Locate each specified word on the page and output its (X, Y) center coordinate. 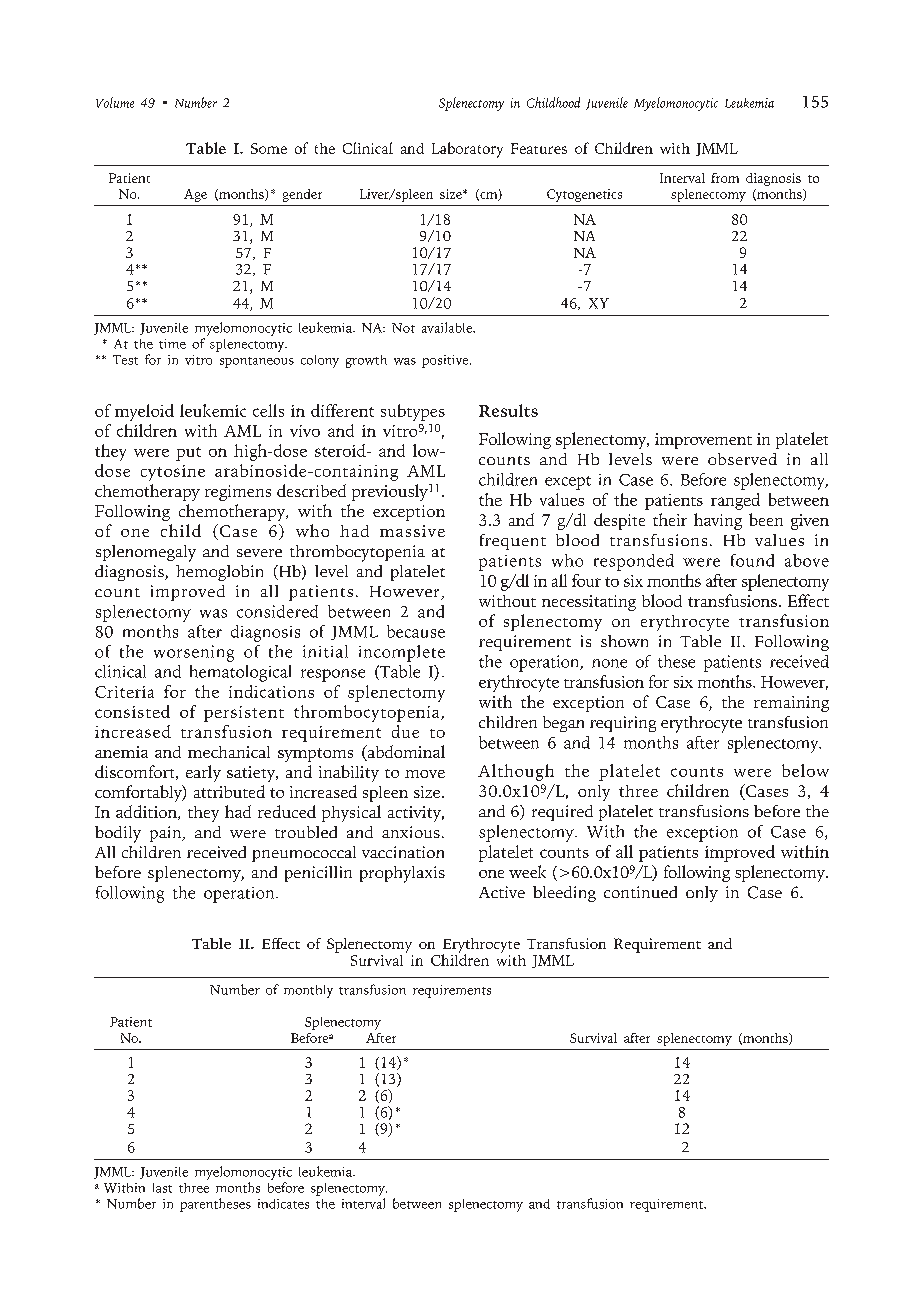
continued (640, 892)
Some (269, 148)
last (162, 1188)
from (725, 178)
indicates (283, 1204)
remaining (791, 704)
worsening (194, 653)
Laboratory (467, 150)
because (416, 631)
